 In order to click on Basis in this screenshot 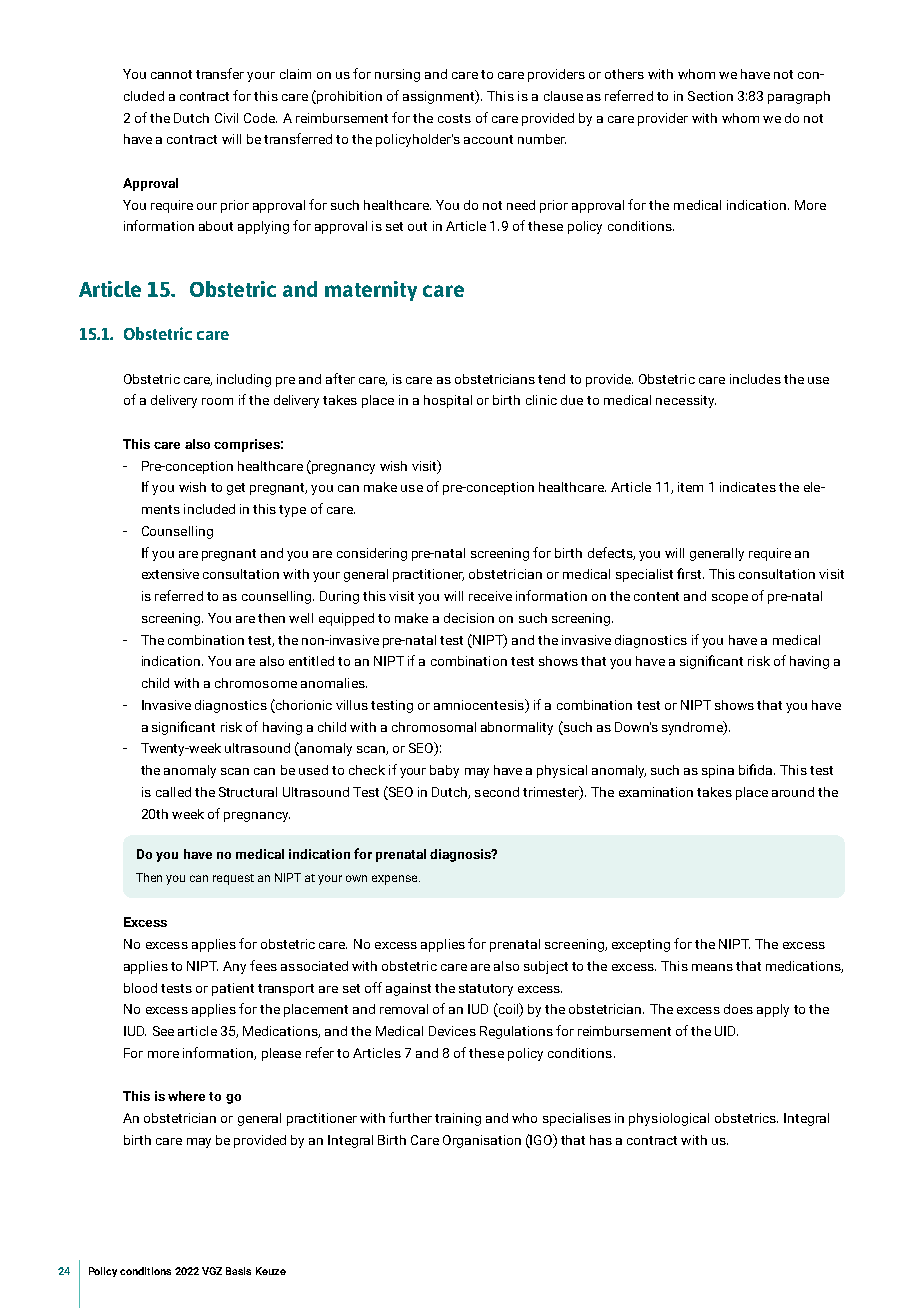, I will do `click(238, 1271)`.
